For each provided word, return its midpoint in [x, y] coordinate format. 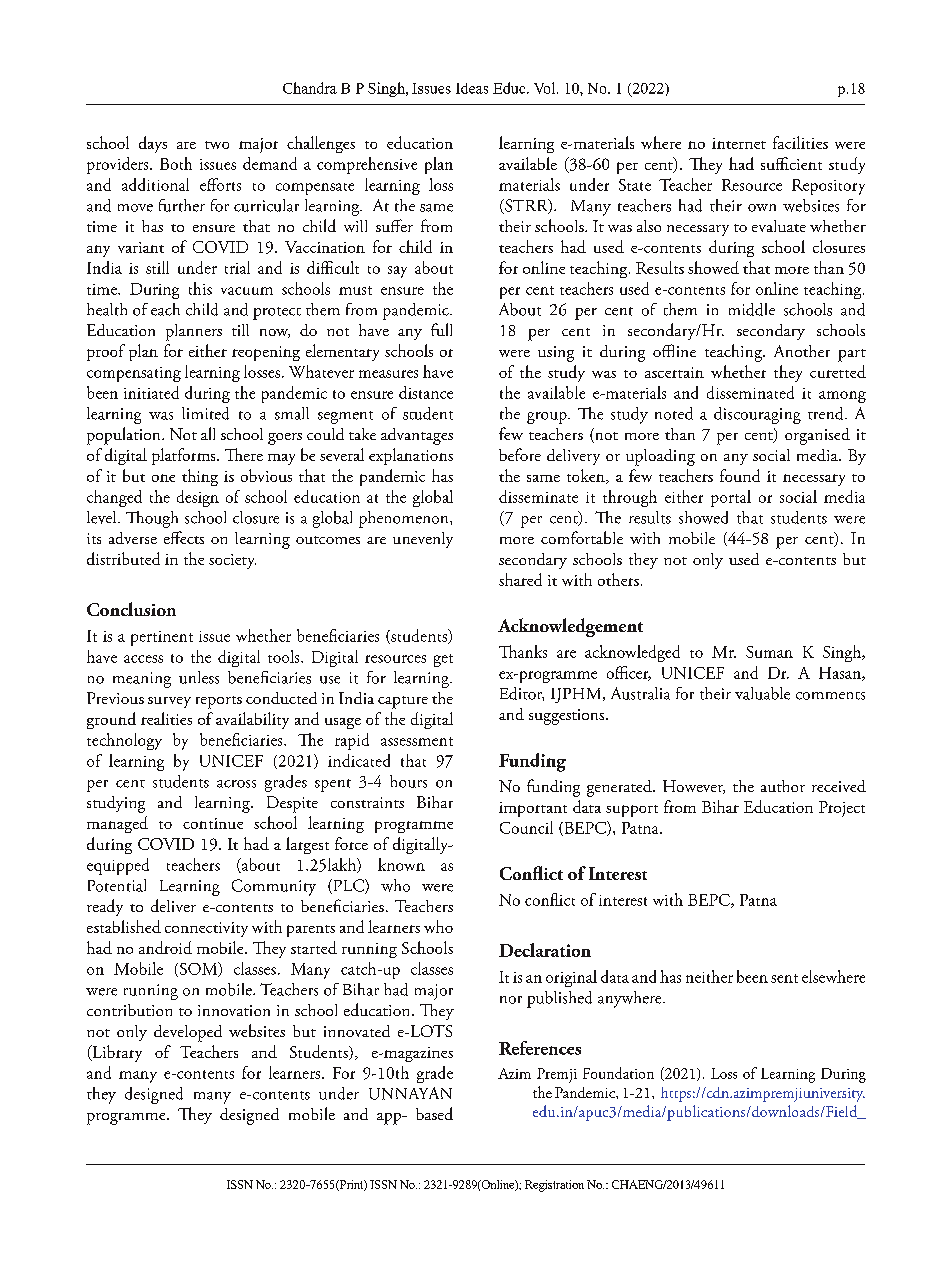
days [153, 144]
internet [739, 143]
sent [784, 978]
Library [116, 1053]
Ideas [472, 88]
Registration [554, 1186]
